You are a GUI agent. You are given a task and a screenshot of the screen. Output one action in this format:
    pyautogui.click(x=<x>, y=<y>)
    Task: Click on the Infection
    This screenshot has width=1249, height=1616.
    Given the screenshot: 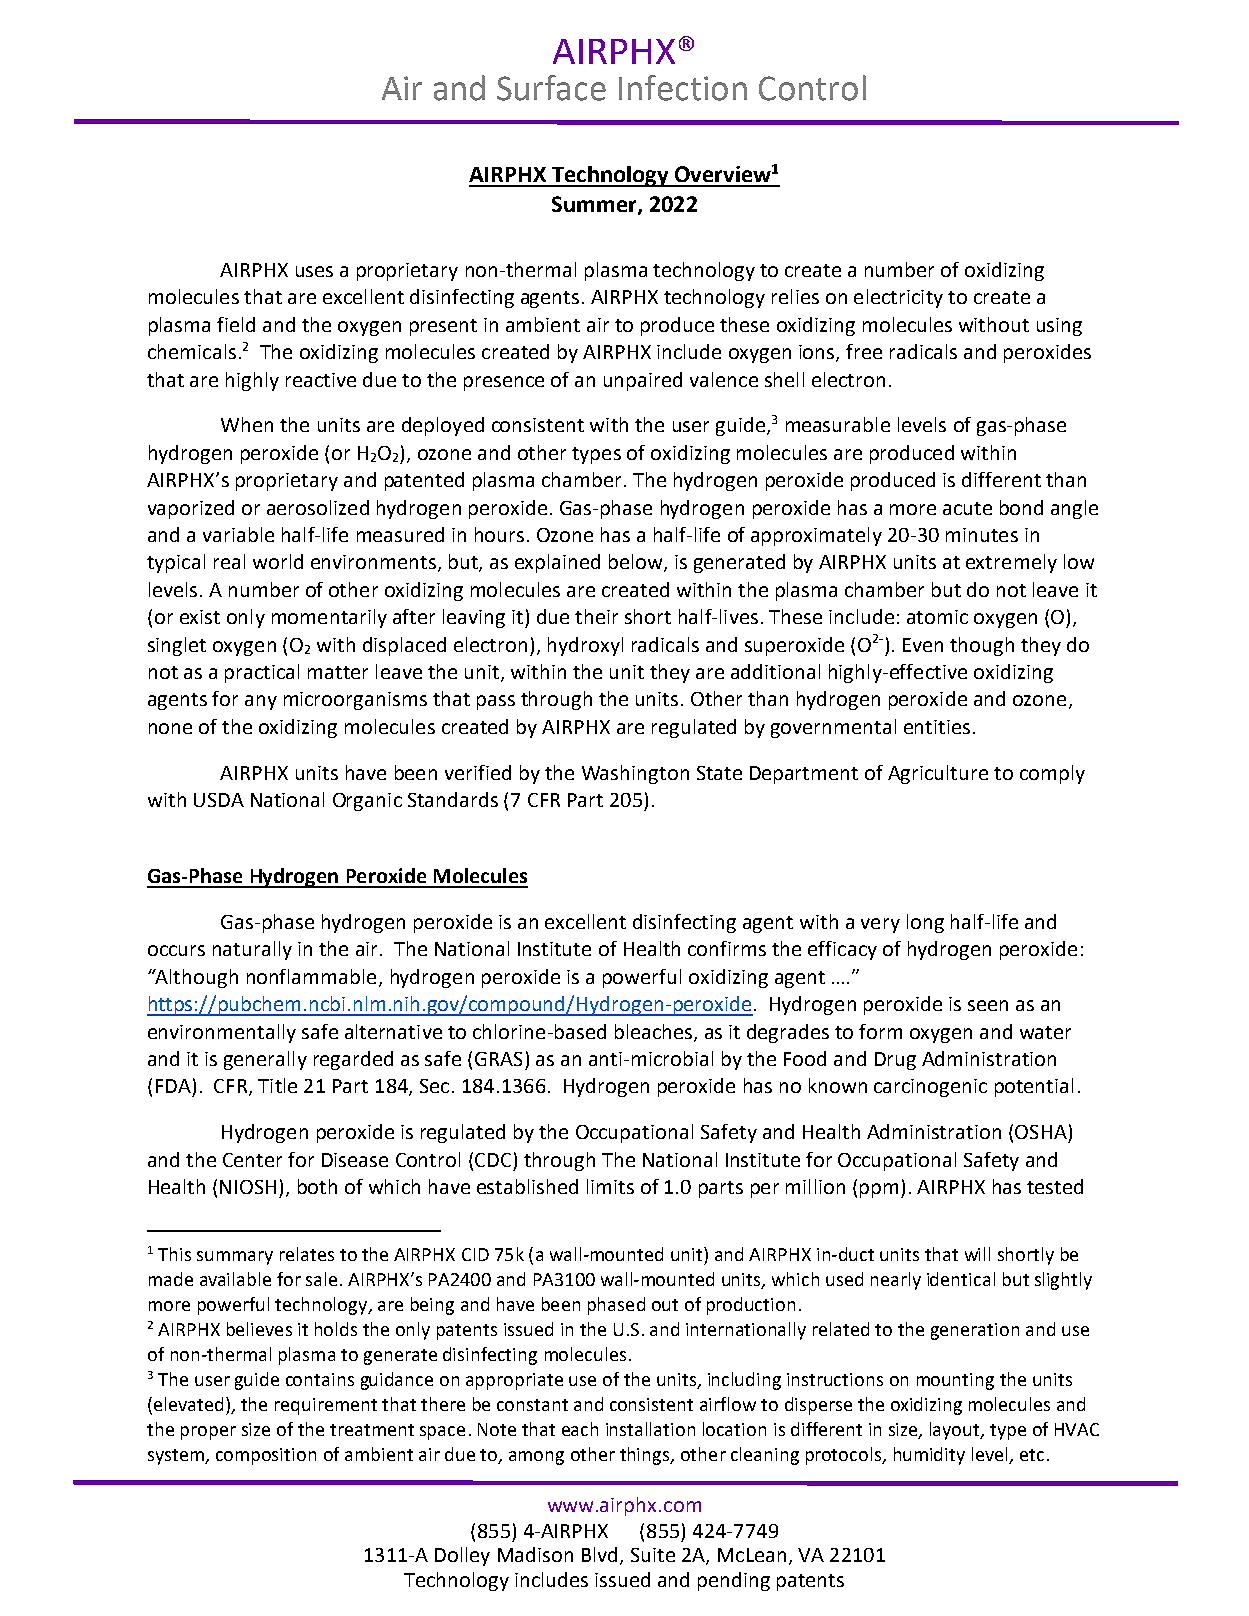 What is the action you would take?
    pyautogui.click(x=683, y=88)
